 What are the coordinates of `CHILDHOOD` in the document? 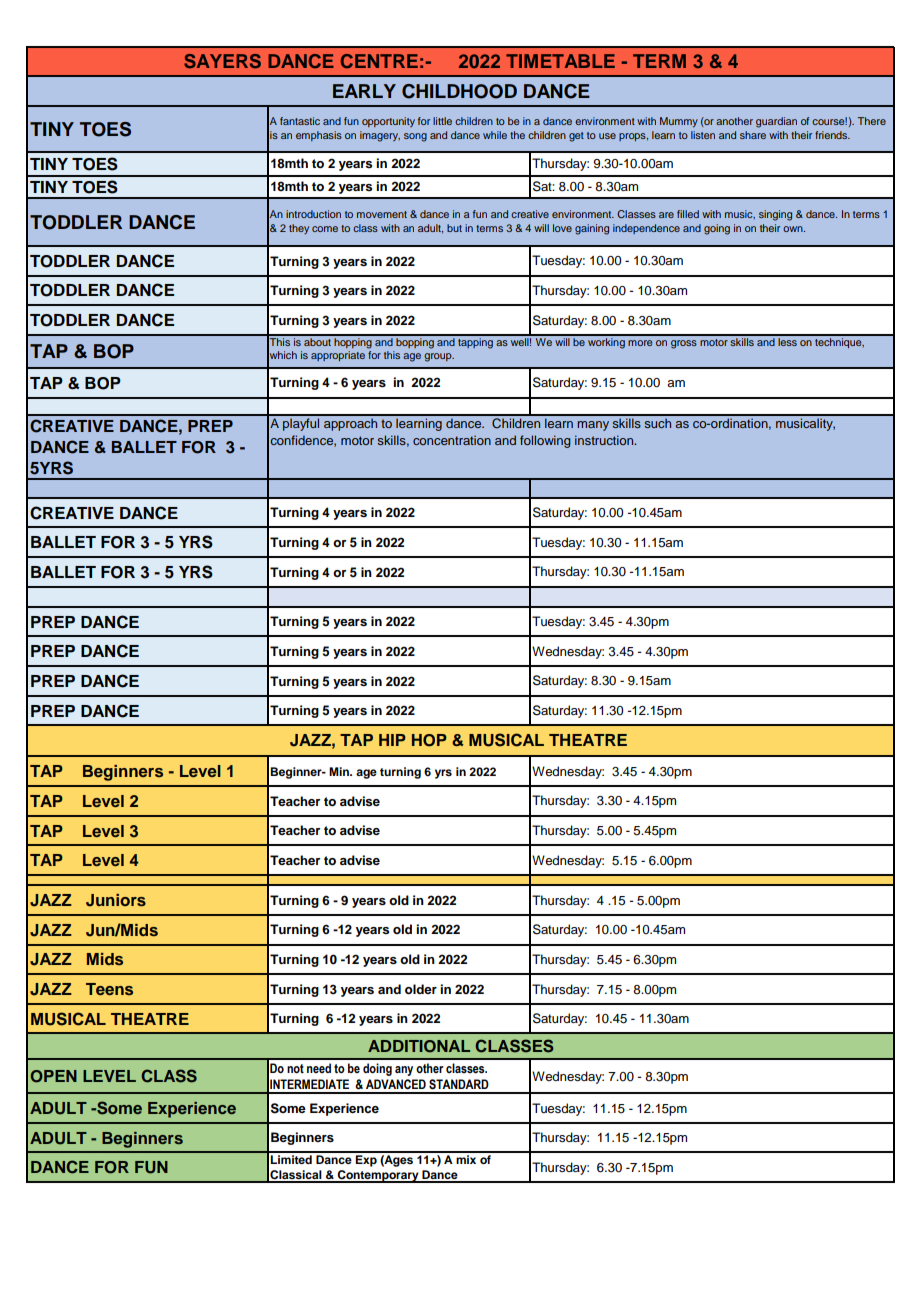 It's located at (459, 91).
